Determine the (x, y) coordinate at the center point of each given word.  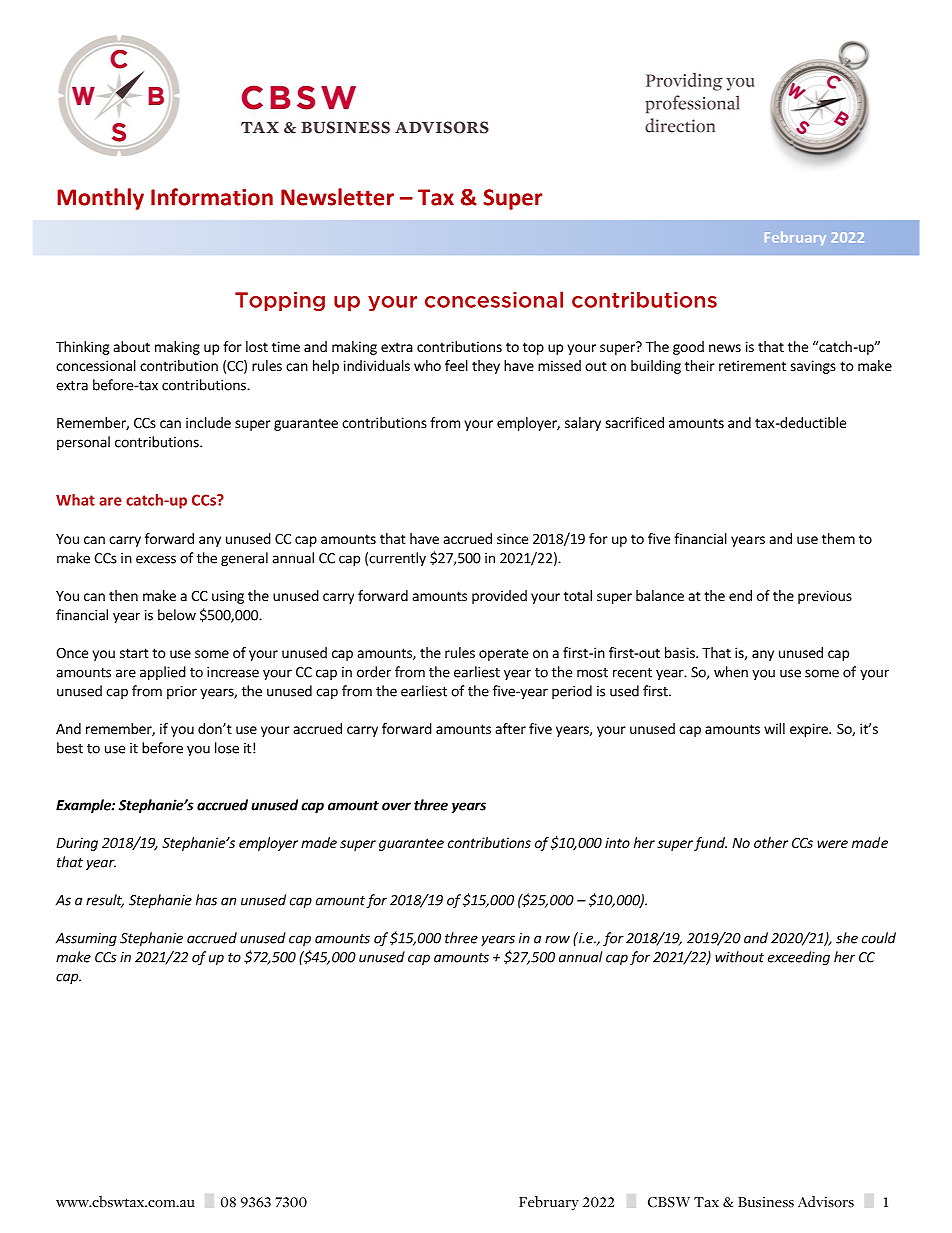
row (557, 939)
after (511, 728)
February (795, 238)
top (533, 348)
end (740, 595)
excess (156, 559)
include (208, 422)
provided (499, 597)
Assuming (86, 939)
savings (813, 367)
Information (212, 197)
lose (227, 748)
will (774, 728)
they (486, 367)
